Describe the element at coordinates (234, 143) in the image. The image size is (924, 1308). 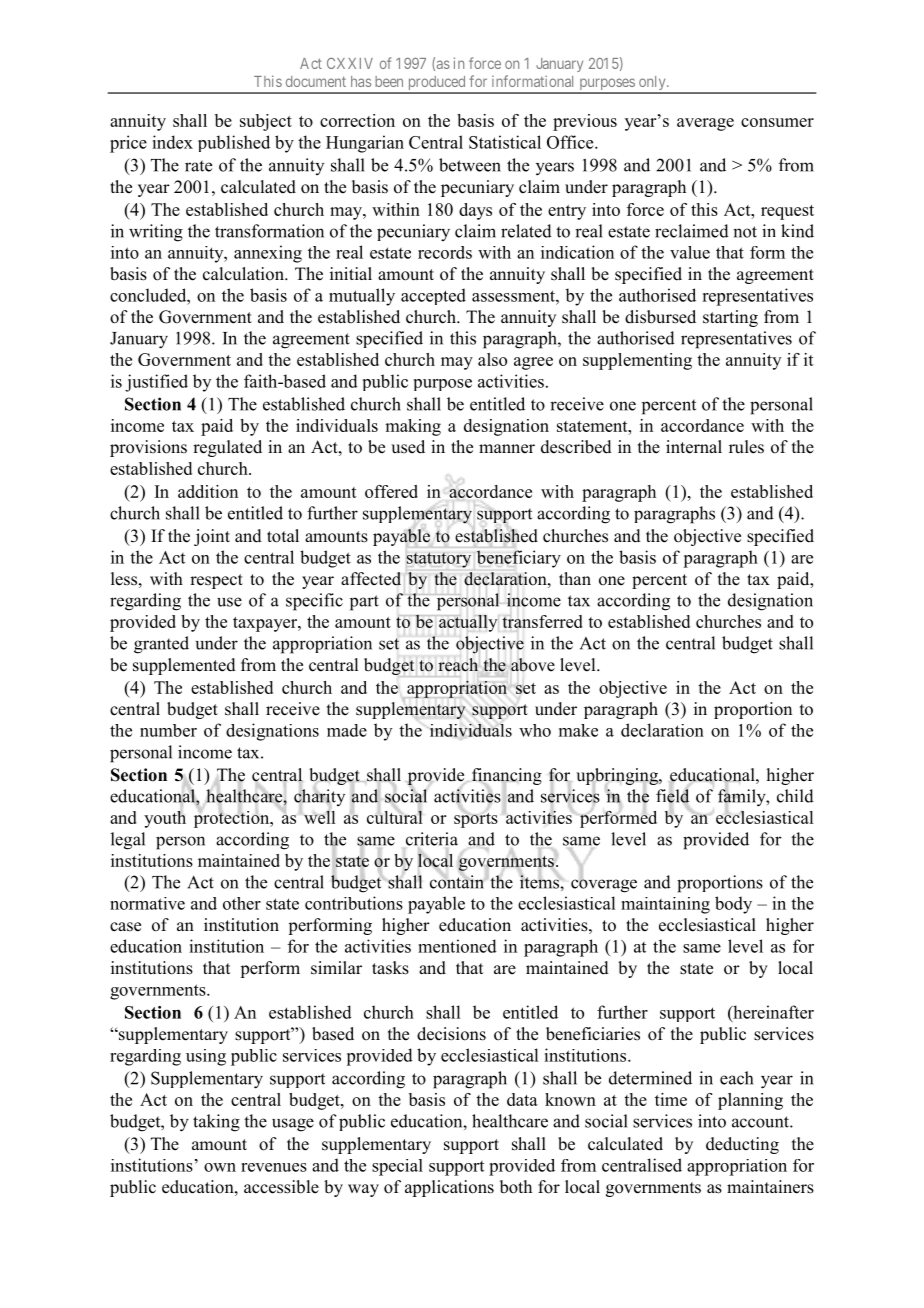
I see `published` at that location.
